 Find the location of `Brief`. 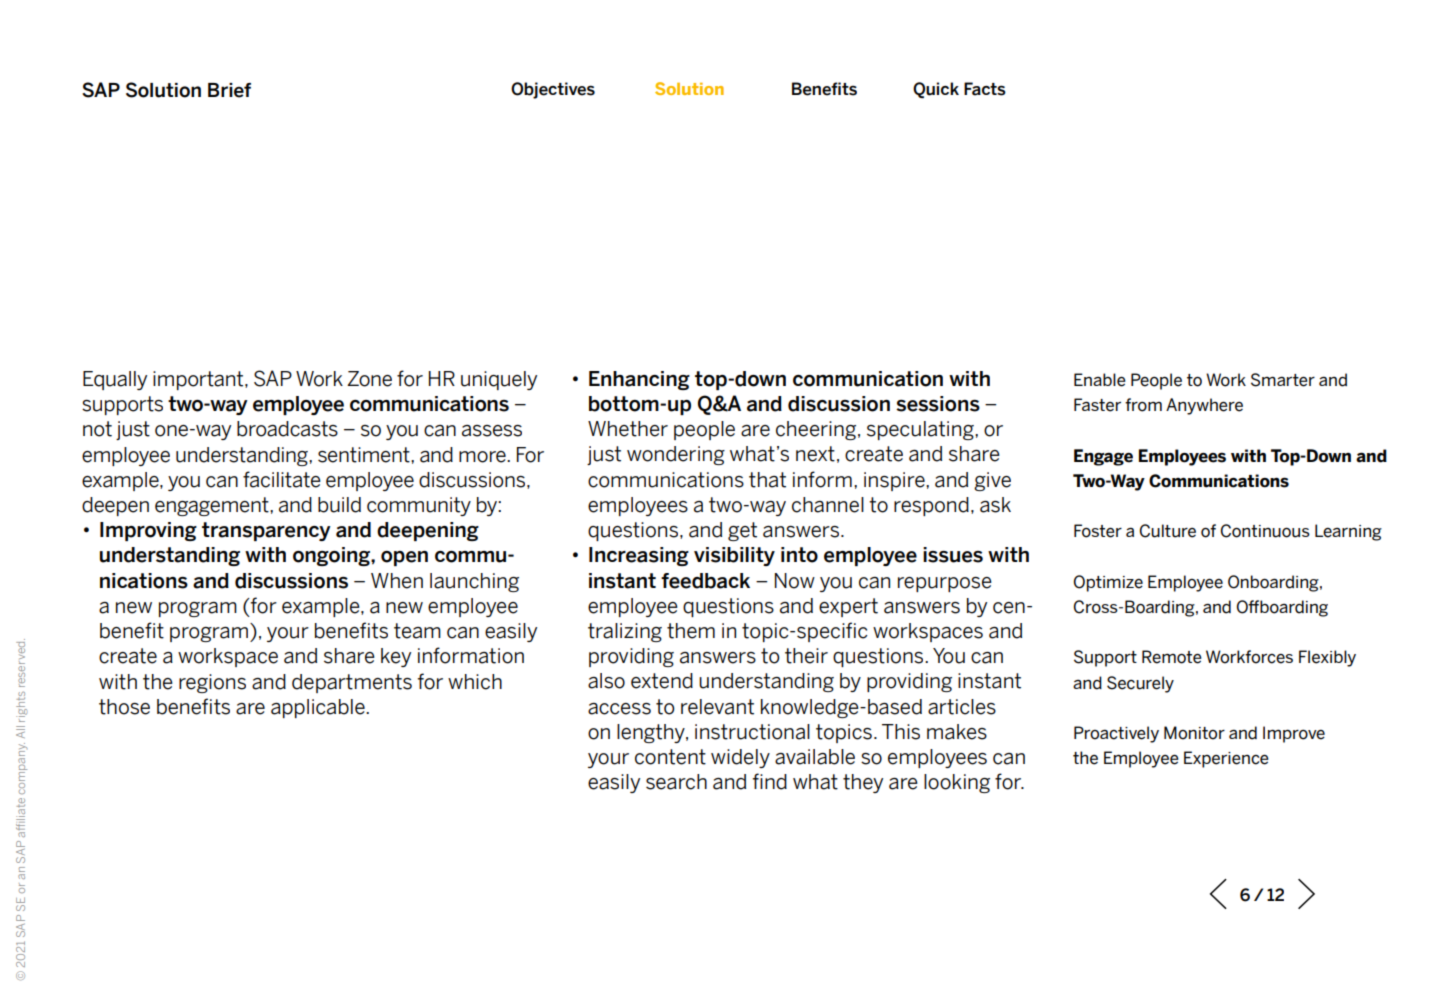

Brief is located at coordinates (229, 90).
